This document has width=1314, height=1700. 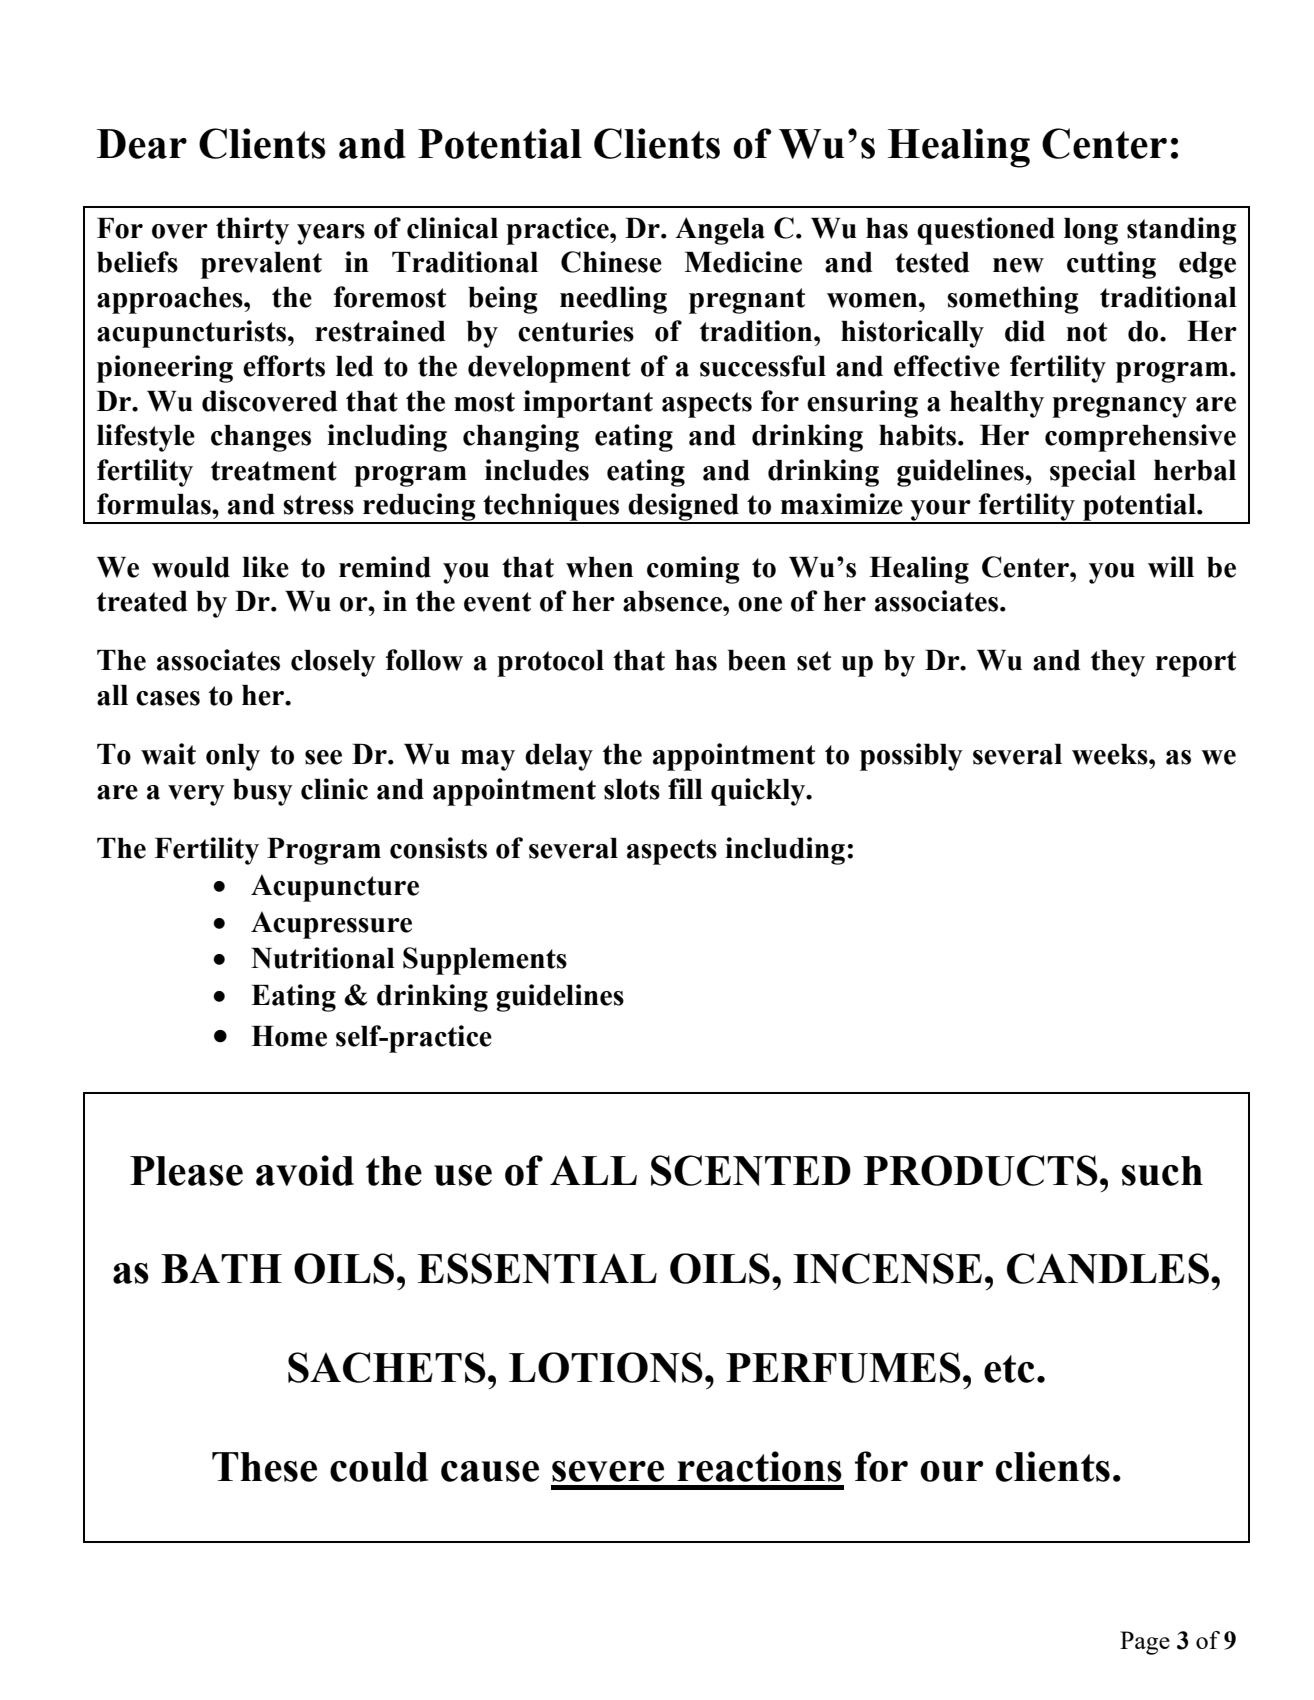 What do you see at coordinates (1091, 231) in the document?
I see `long` at bounding box center [1091, 231].
